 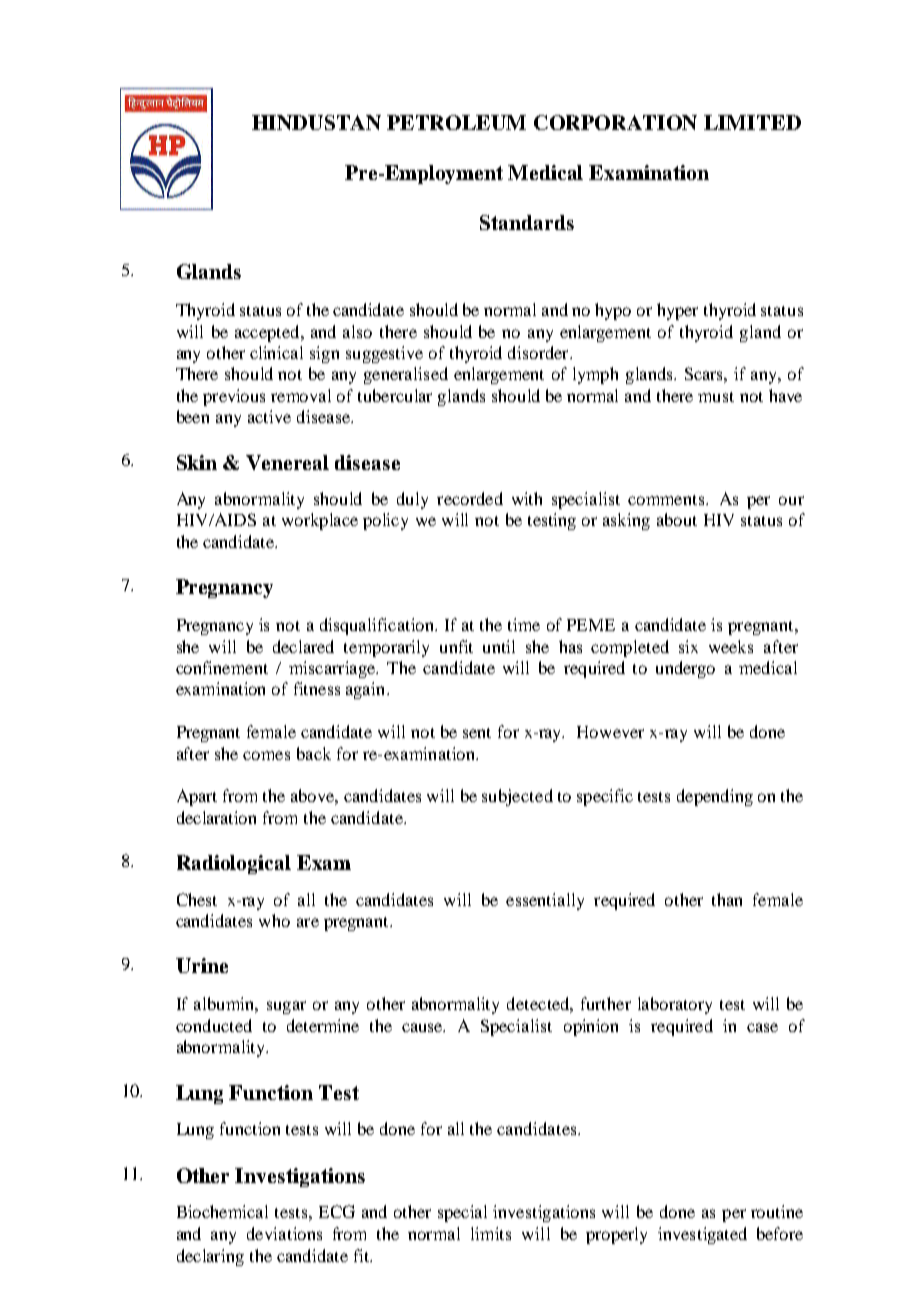 What do you see at coordinates (677, 519) in the image?
I see `about` at bounding box center [677, 519].
